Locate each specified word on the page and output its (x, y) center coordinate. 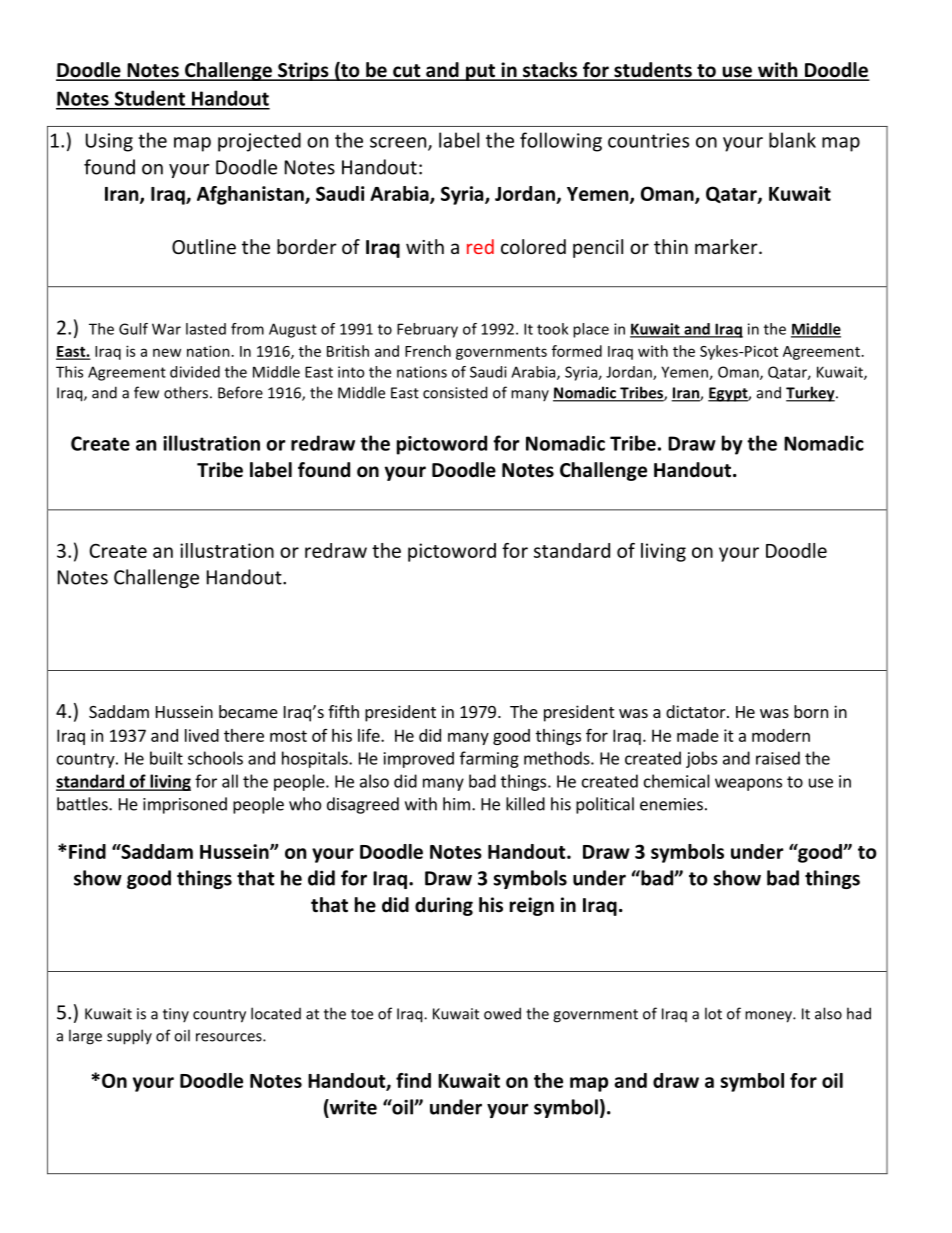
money (769, 1017)
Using (109, 142)
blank (792, 140)
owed (502, 1013)
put (480, 72)
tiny (176, 1015)
